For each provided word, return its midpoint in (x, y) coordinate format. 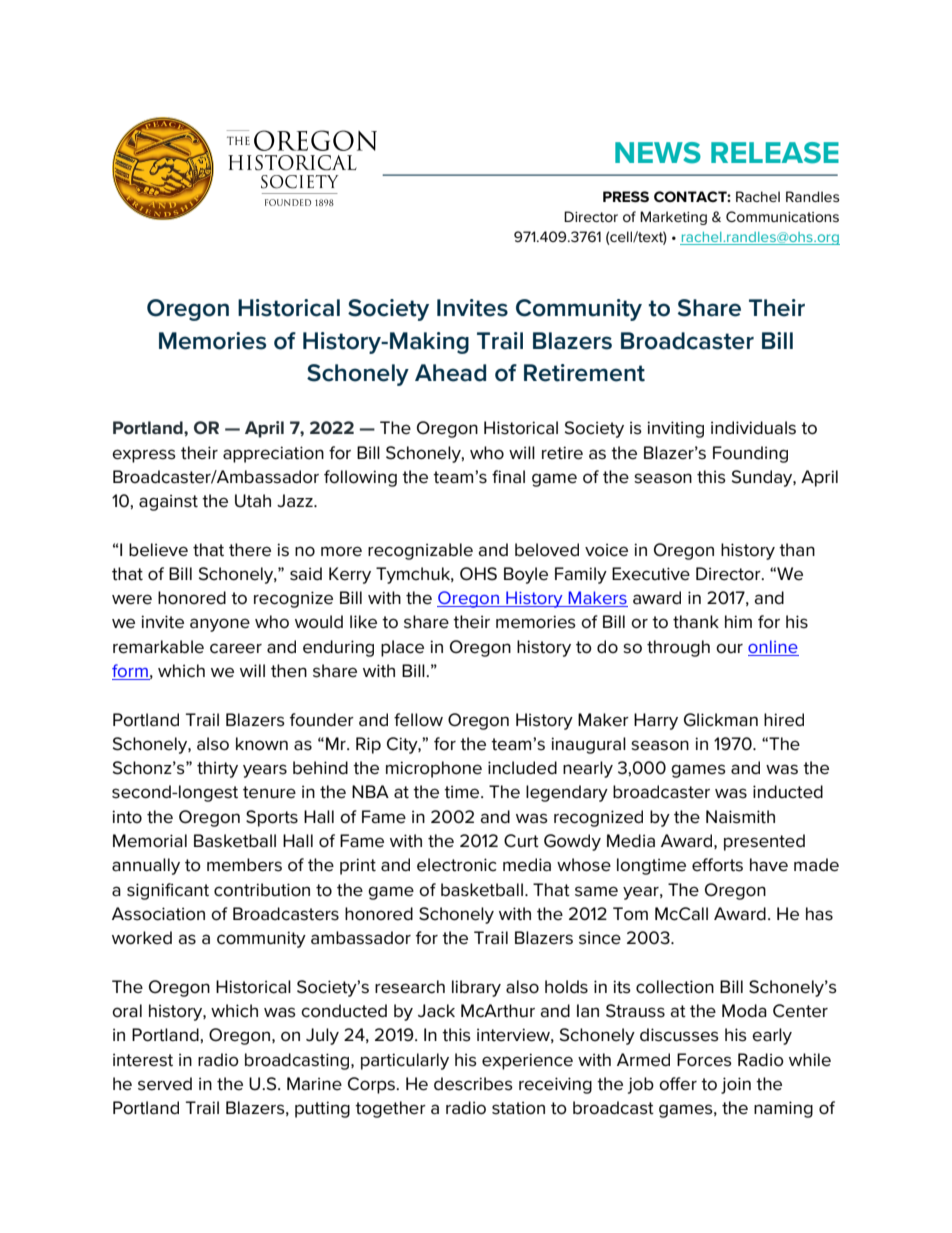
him (738, 621)
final (508, 477)
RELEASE (775, 153)
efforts (717, 865)
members (244, 865)
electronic (457, 865)
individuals (753, 428)
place (402, 648)
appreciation (273, 454)
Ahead (450, 373)
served (165, 1084)
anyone (220, 625)
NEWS (658, 153)
